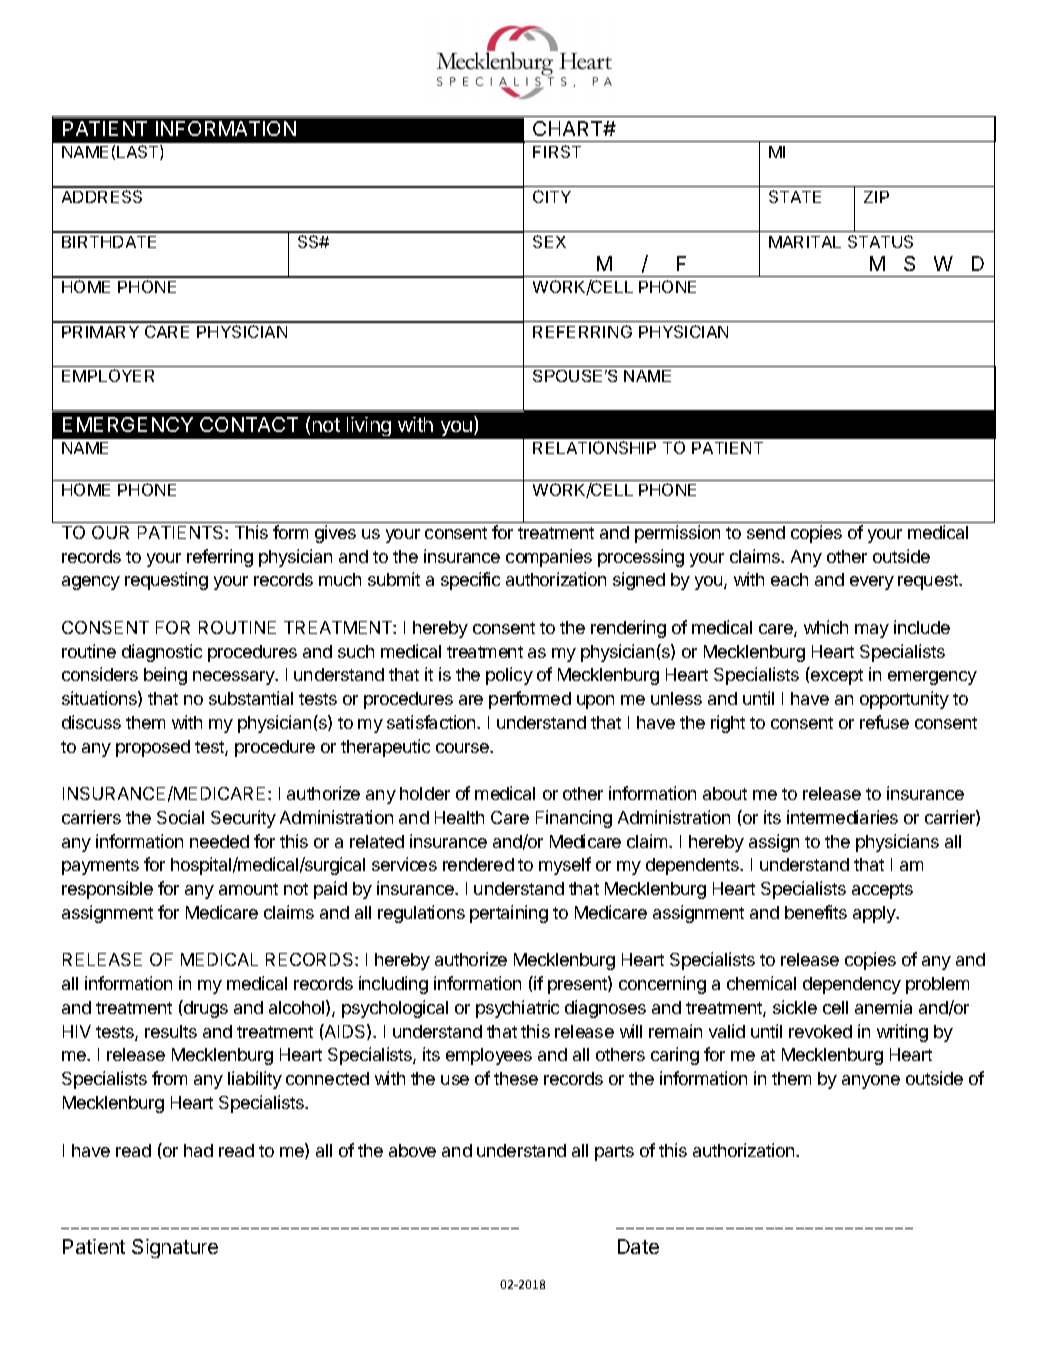 The height and width of the screenshot is (1355, 1047). What do you see at coordinates (108, 375) in the screenshot?
I see `EMPLOYER` at bounding box center [108, 375].
